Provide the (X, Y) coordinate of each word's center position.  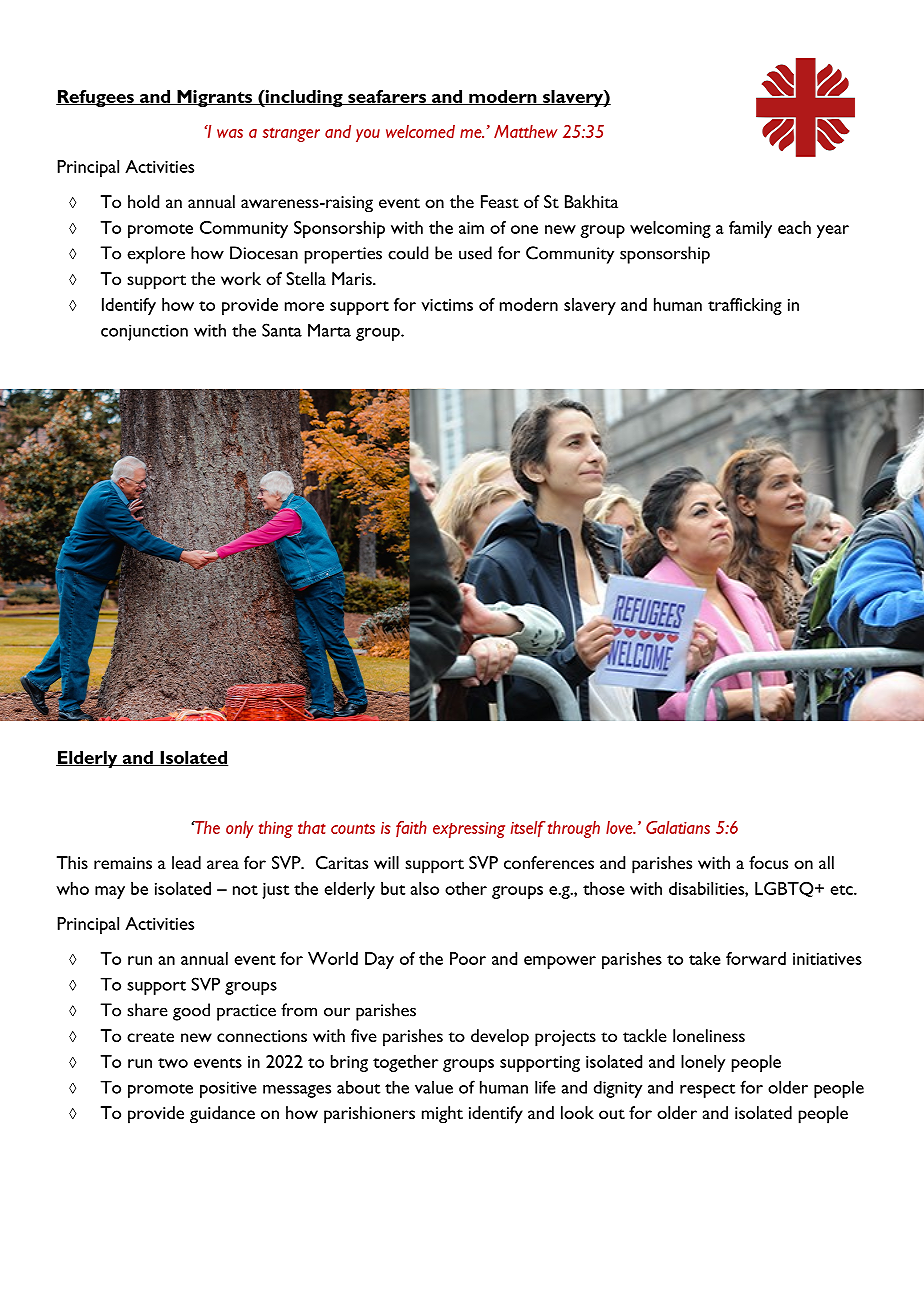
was (230, 133)
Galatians (678, 827)
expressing (469, 830)
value (434, 1087)
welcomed (420, 131)
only (239, 829)
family (750, 229)
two (173, 1063)
